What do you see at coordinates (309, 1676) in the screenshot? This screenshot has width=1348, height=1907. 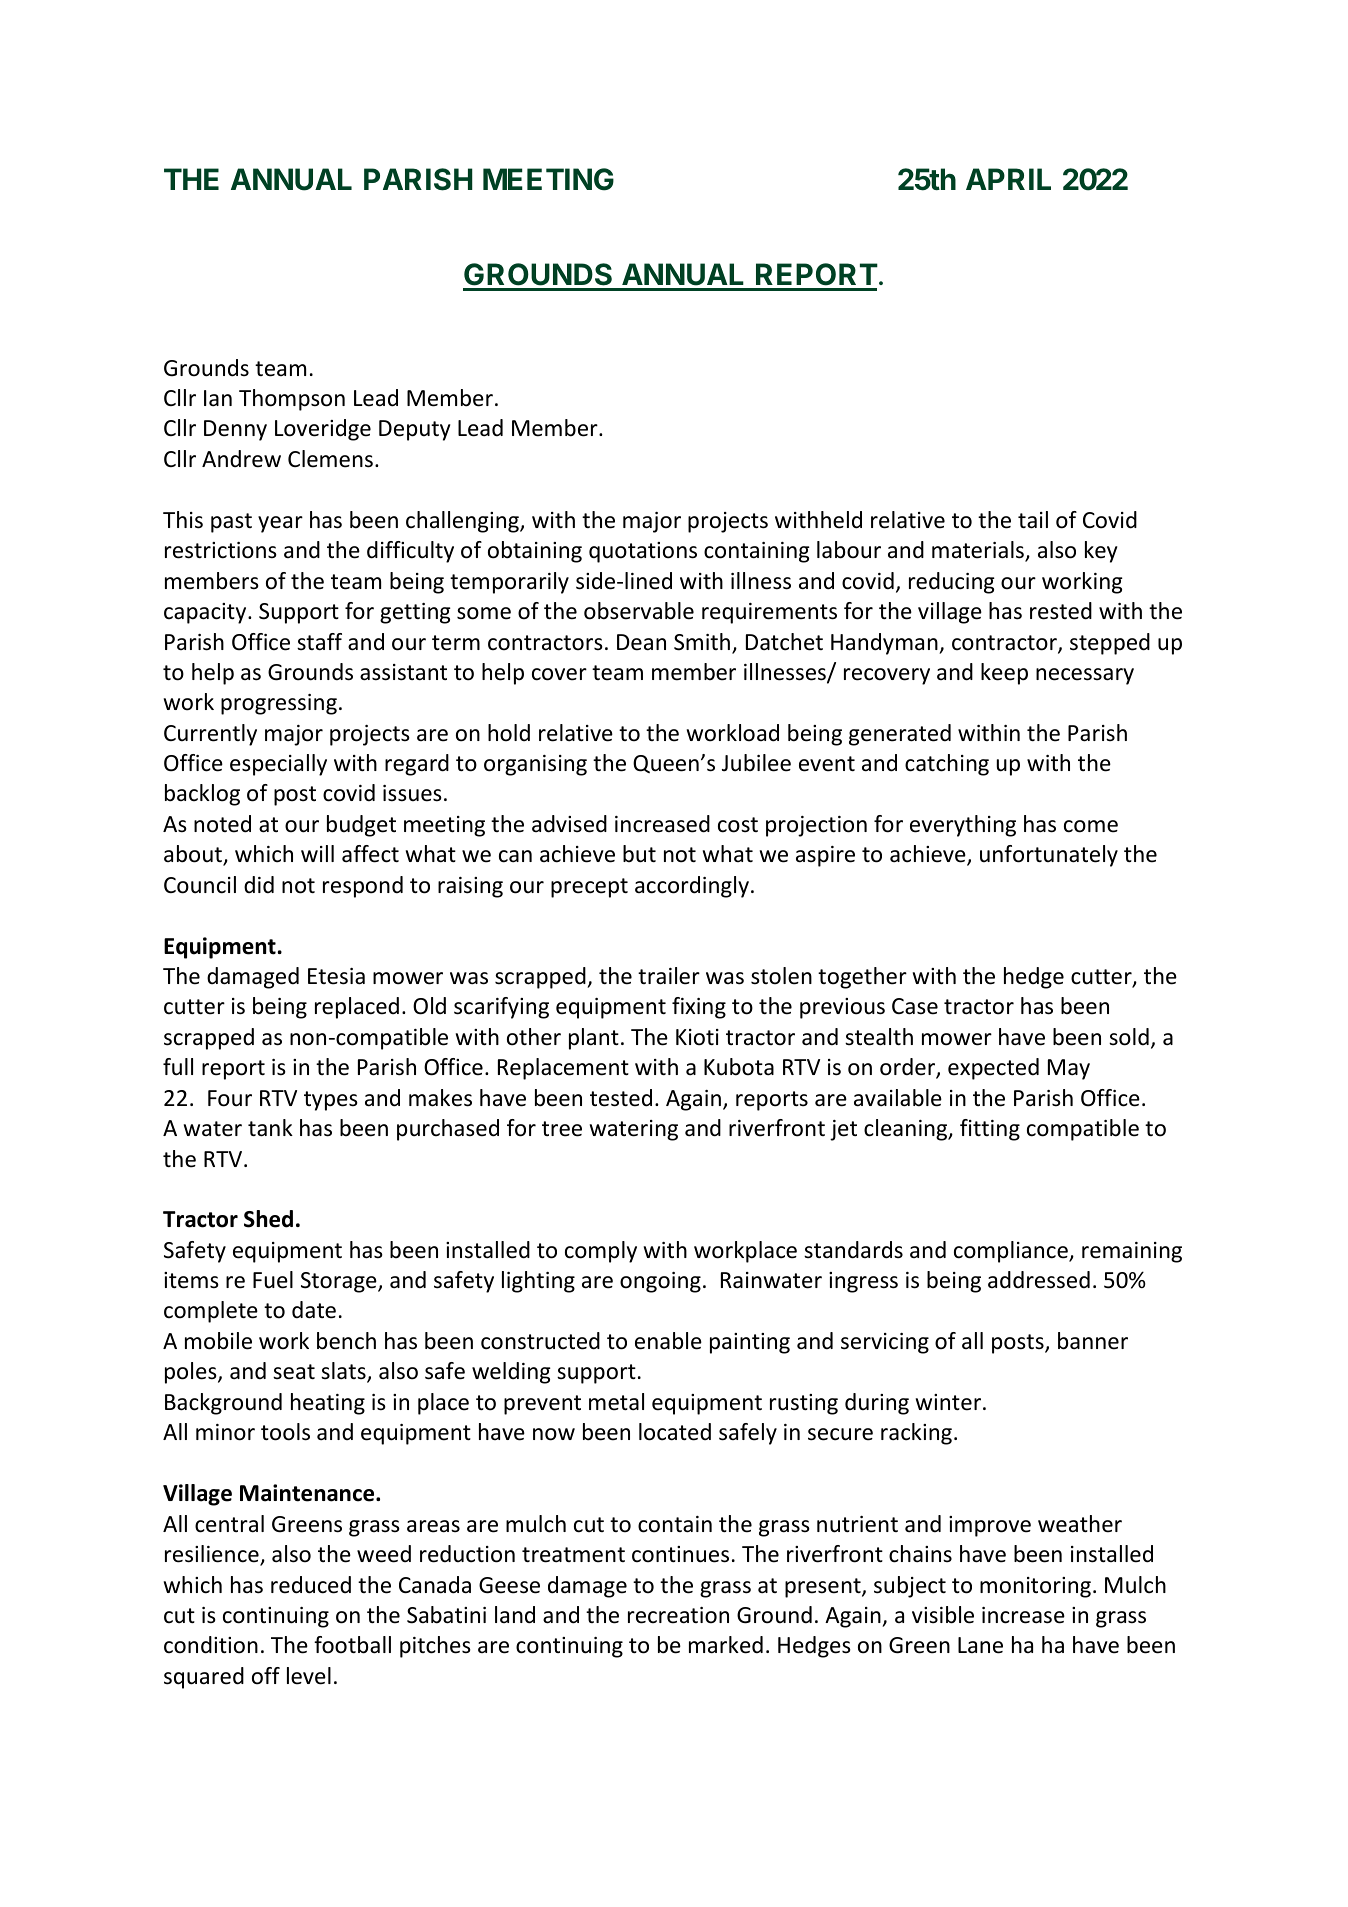 I see `level` at bounding box center [309, 1676].
